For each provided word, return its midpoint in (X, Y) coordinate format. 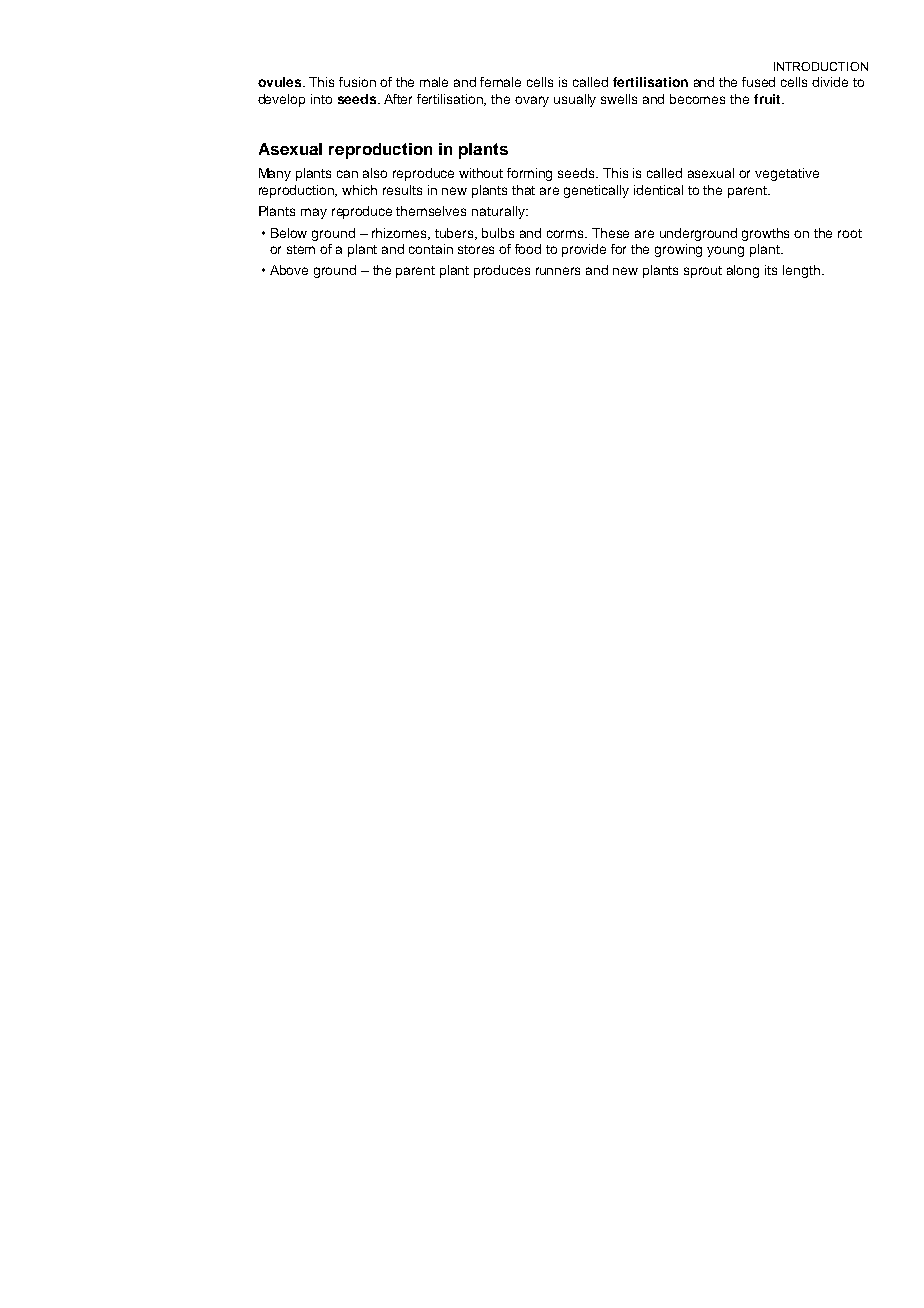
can (347, 174)
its (771, 270)
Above (289, 270)
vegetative (787, 174)
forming (529, 174)
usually (575, 100)
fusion (357, 82)
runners (558, 271)
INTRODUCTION (821, 66)
